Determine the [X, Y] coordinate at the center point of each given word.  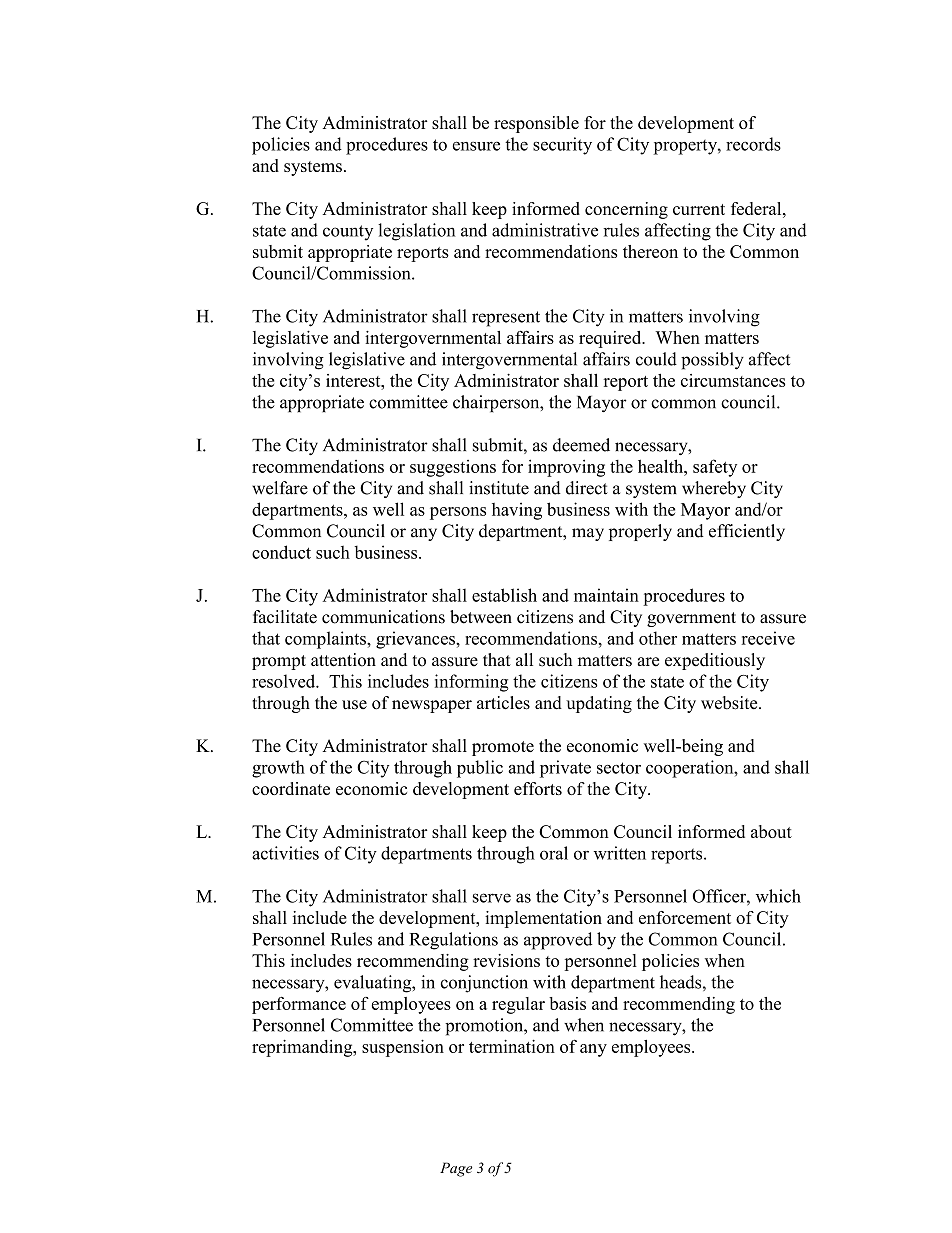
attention [343, 660]
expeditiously [715, 661]
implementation [543, 919]
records [753, 144]
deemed [581, 445]
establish [504, 595]
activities [285, 853]
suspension [403, 1048]
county [348, 233]
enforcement [685, 917]
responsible [536, 124]
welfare [280, 488]
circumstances [733, 380]
